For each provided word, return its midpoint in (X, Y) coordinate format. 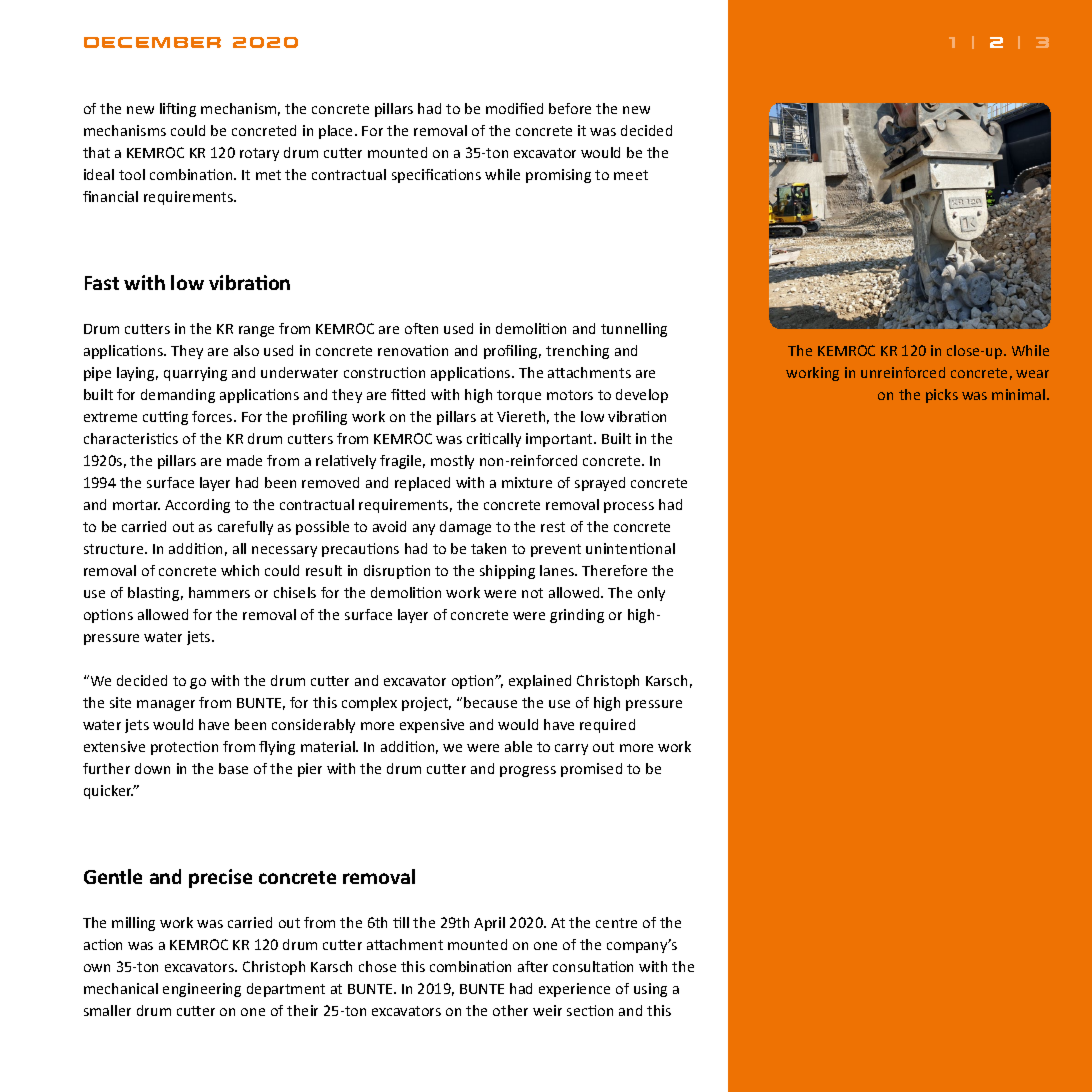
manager (166, 705)
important (560, 440)
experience (574, 990)
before (570, 108)
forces (213, 416)
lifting (178, 110)
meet (631, 175)
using (650, 990)
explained (540, 682)
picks (942, 396)
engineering (202, 990)
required (607, 726)
